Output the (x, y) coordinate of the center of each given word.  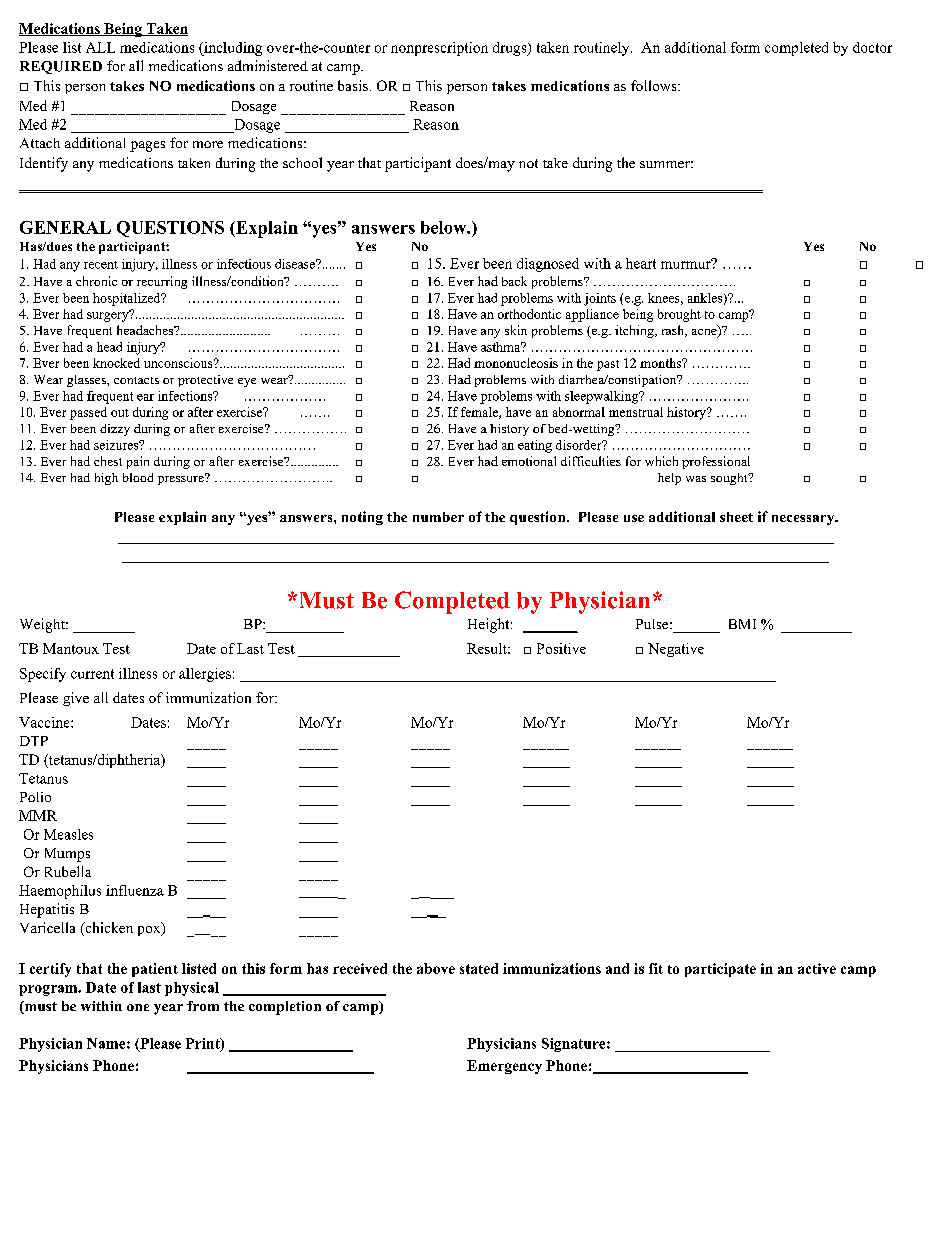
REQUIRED (61, 67)
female (480, 413)
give (76, 699)
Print (204, 1044)
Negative (676, 650)
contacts (136, 380)
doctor (872, 47)
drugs (511, 49)
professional (716, 462)
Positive (561, 648)
